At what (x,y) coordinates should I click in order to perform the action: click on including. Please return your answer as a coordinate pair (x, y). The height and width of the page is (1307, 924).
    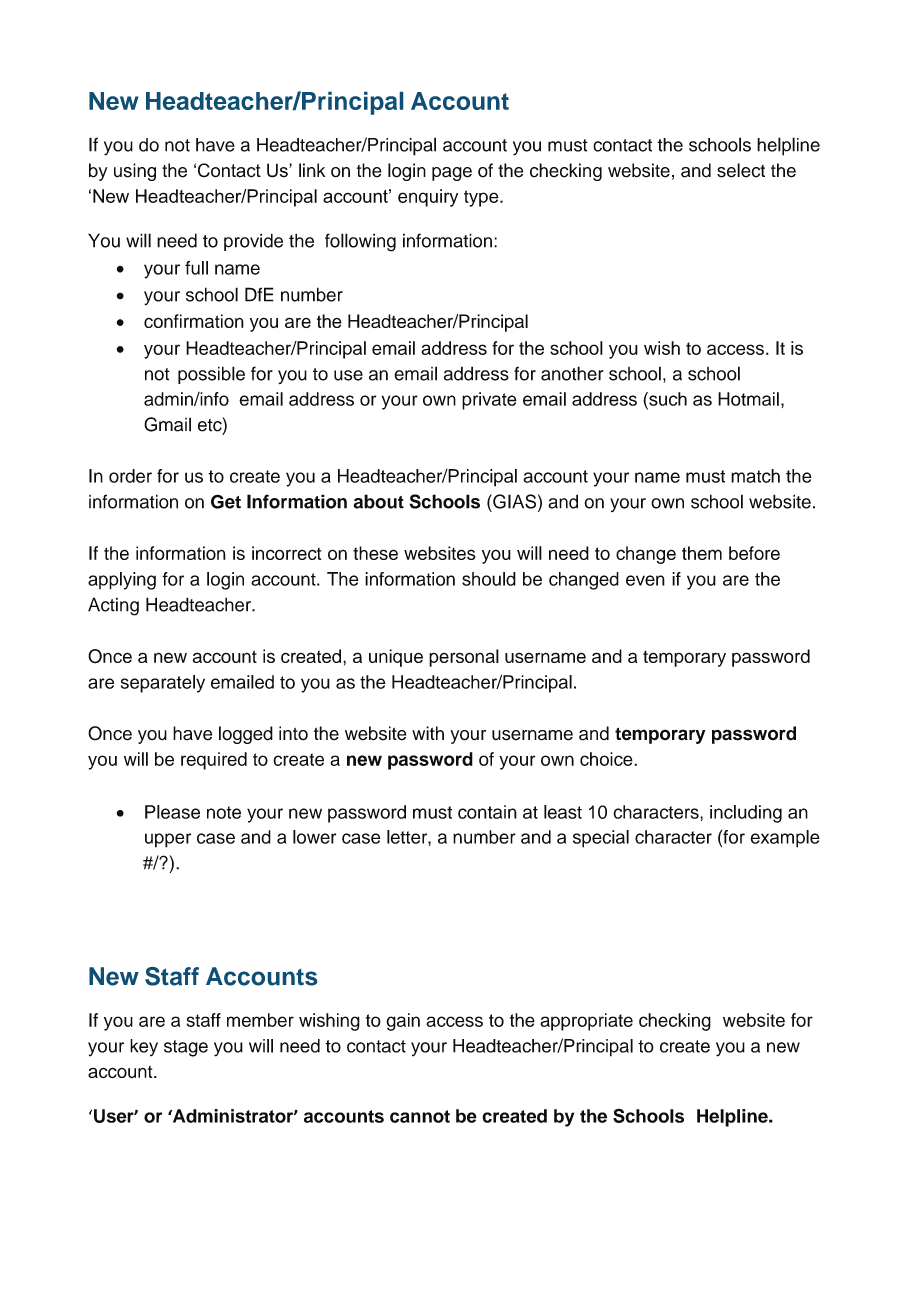
    Looking at the image, I should click on (746, 814).
